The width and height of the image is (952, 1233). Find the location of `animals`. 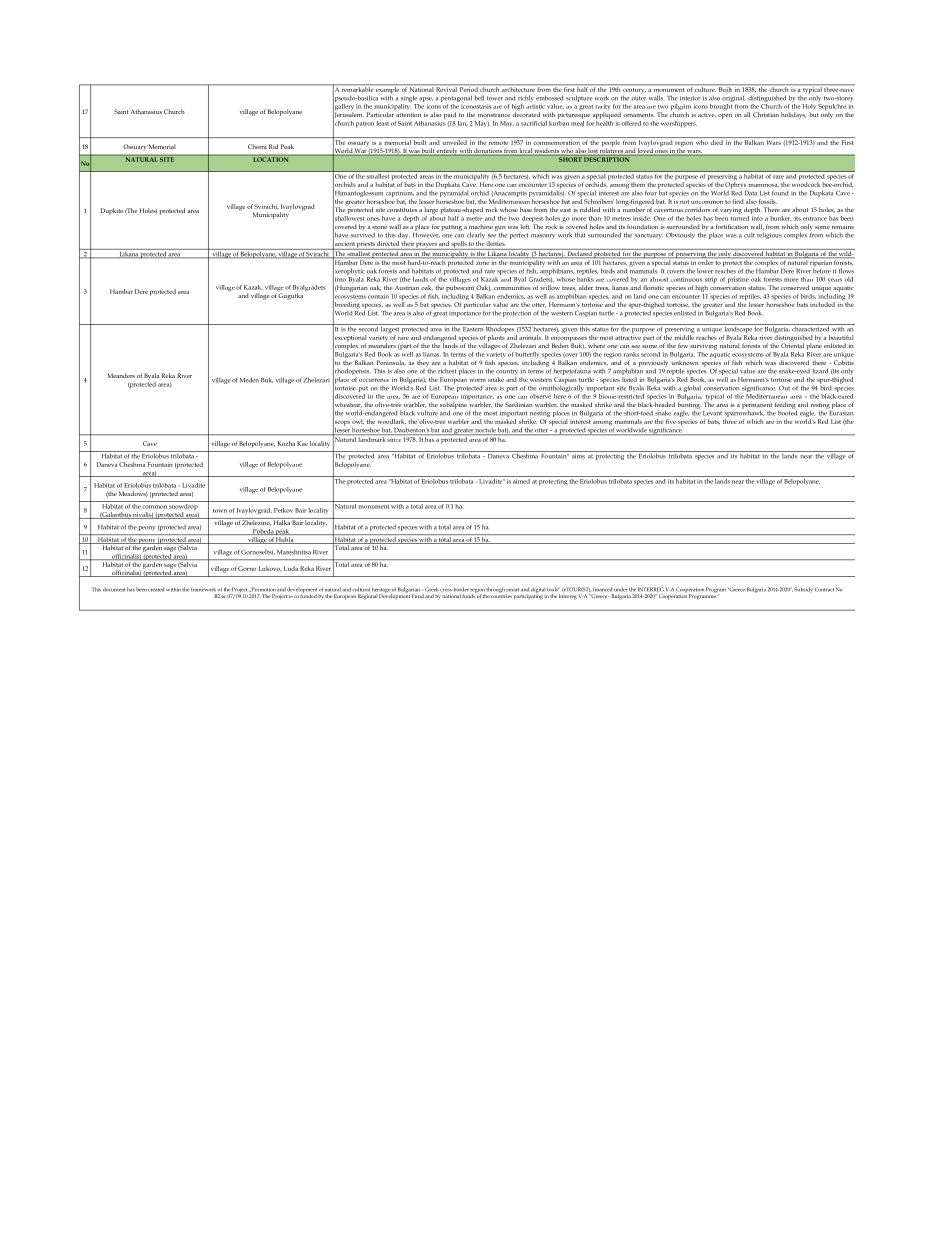

animals is located at coordinates (531, 337).
